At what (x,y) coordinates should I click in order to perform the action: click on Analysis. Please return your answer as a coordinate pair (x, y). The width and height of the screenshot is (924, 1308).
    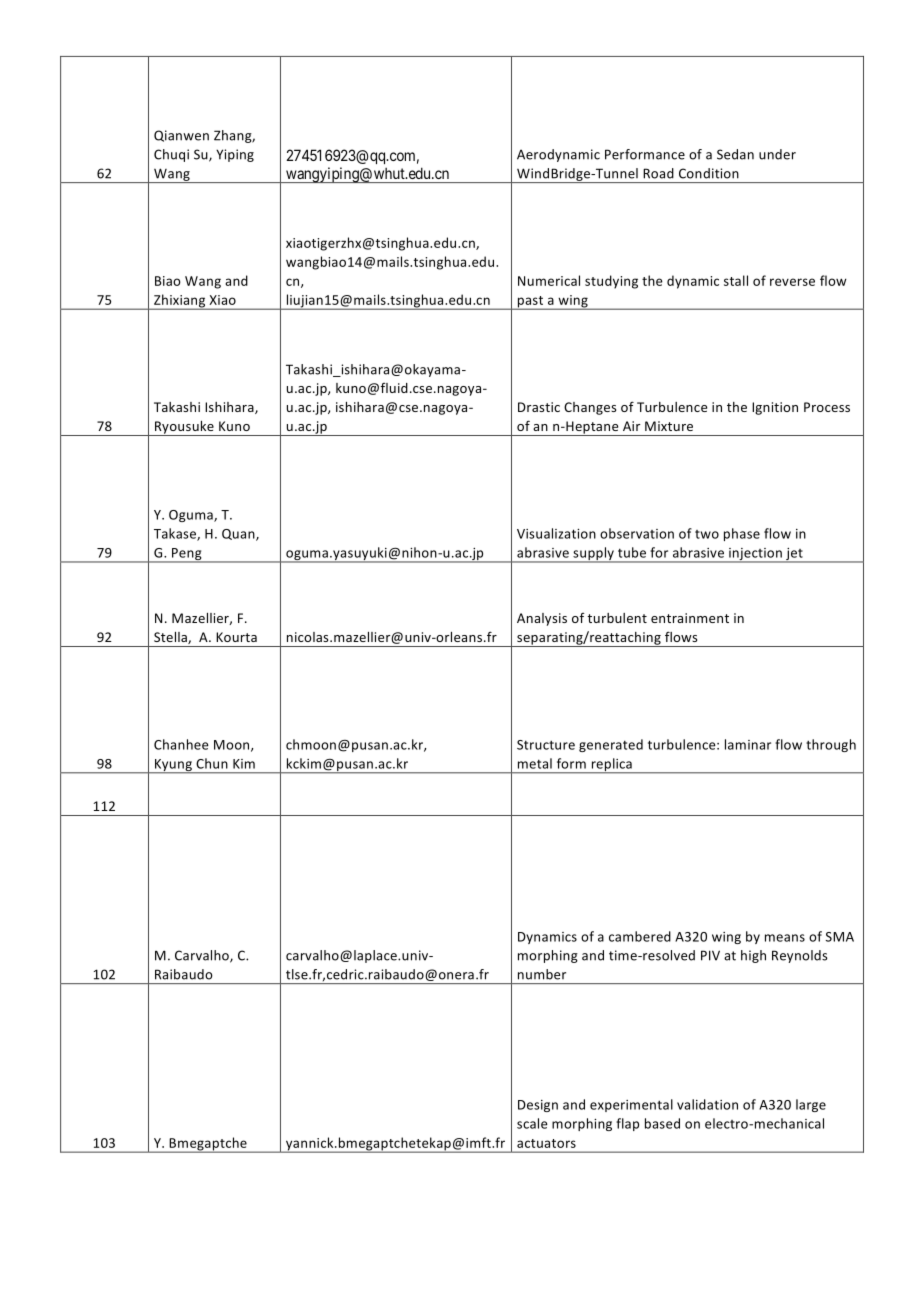
    Looking at the image, I should click on (542, 619).
